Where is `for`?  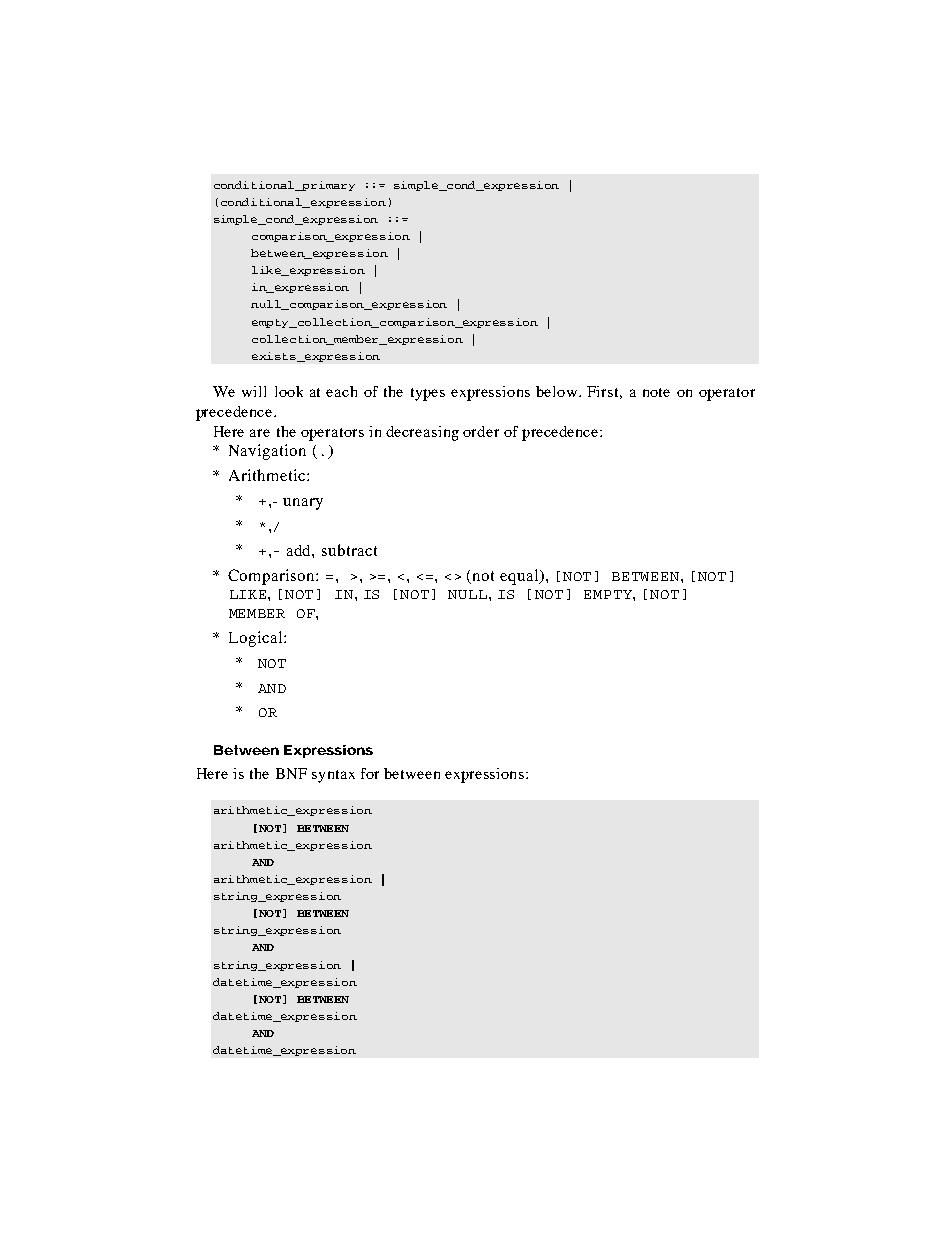
for is located at coordinates (370, 773).
